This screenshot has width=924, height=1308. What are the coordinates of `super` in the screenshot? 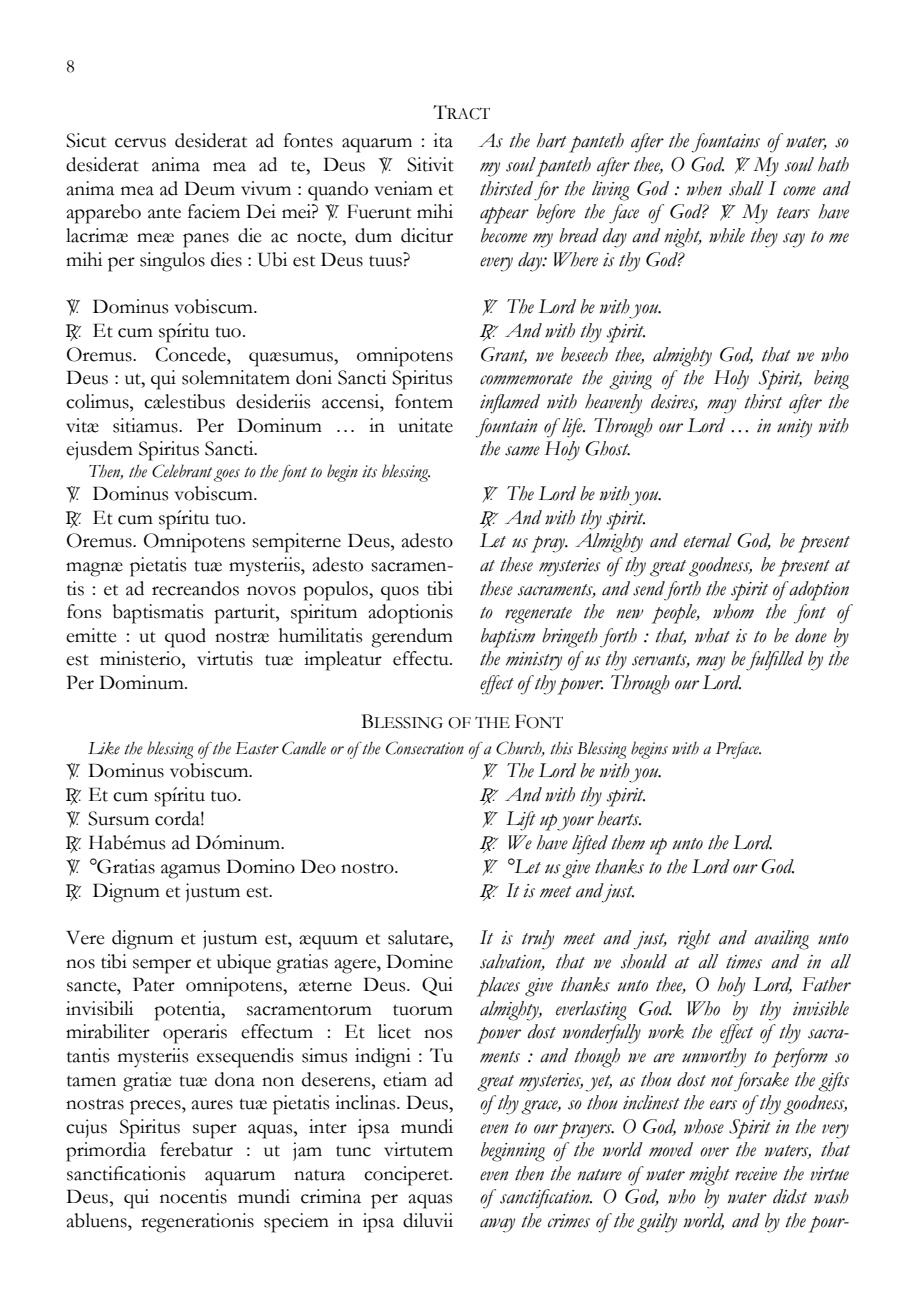 It's located at (215, 1131).
